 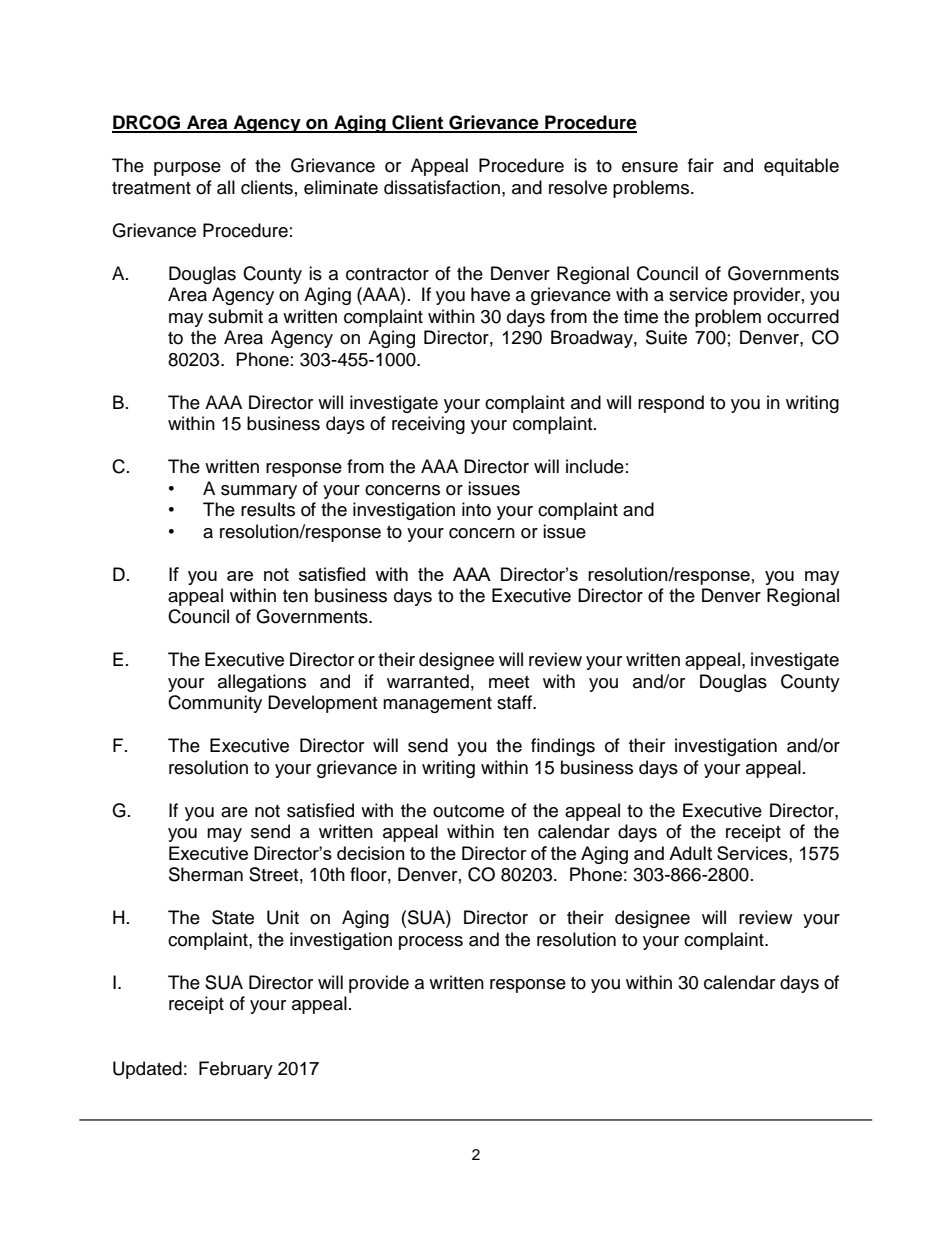 I want to click on Adult, so click(x=690, y=853).
